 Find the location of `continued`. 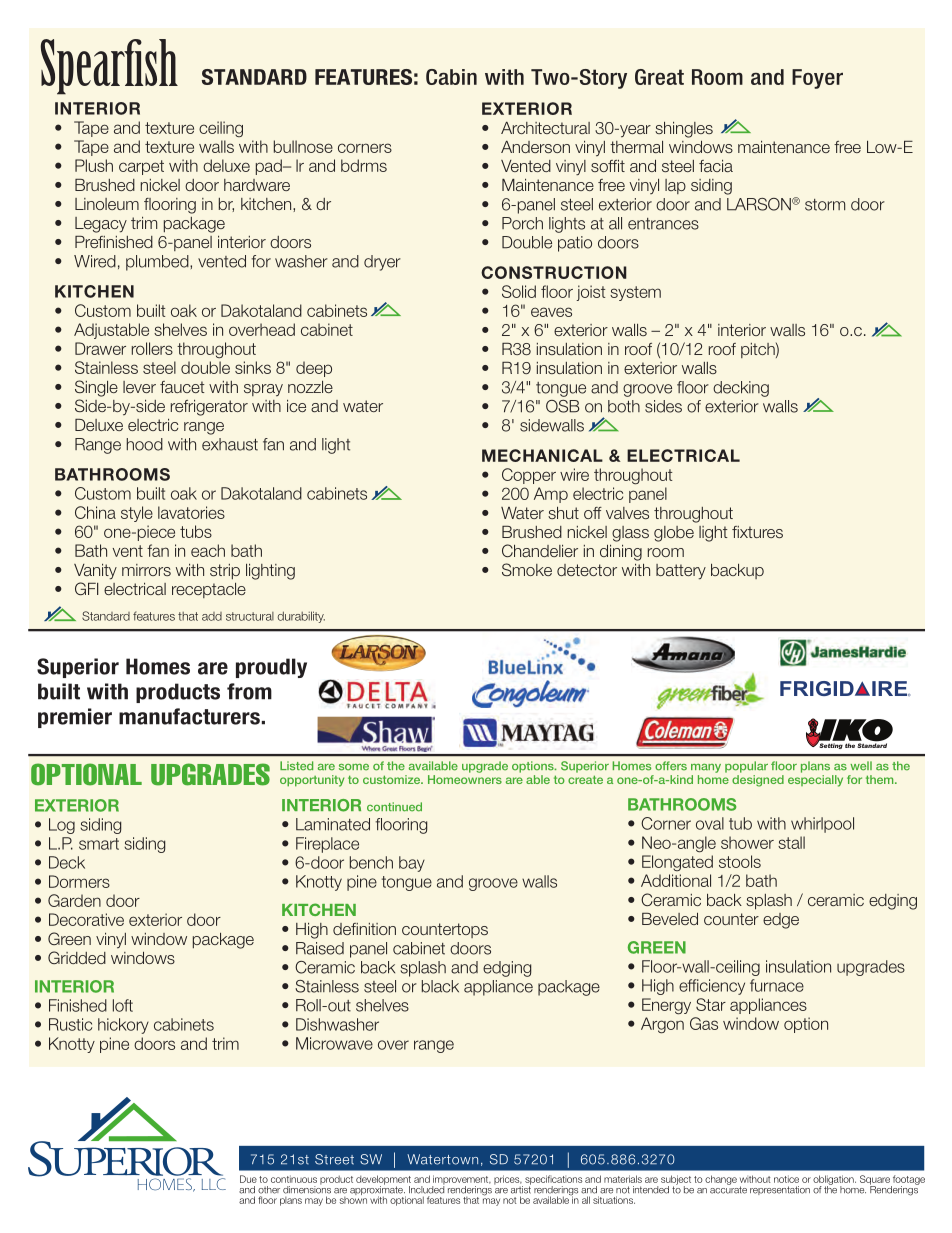

continued is located at coordinates (394, 807).
